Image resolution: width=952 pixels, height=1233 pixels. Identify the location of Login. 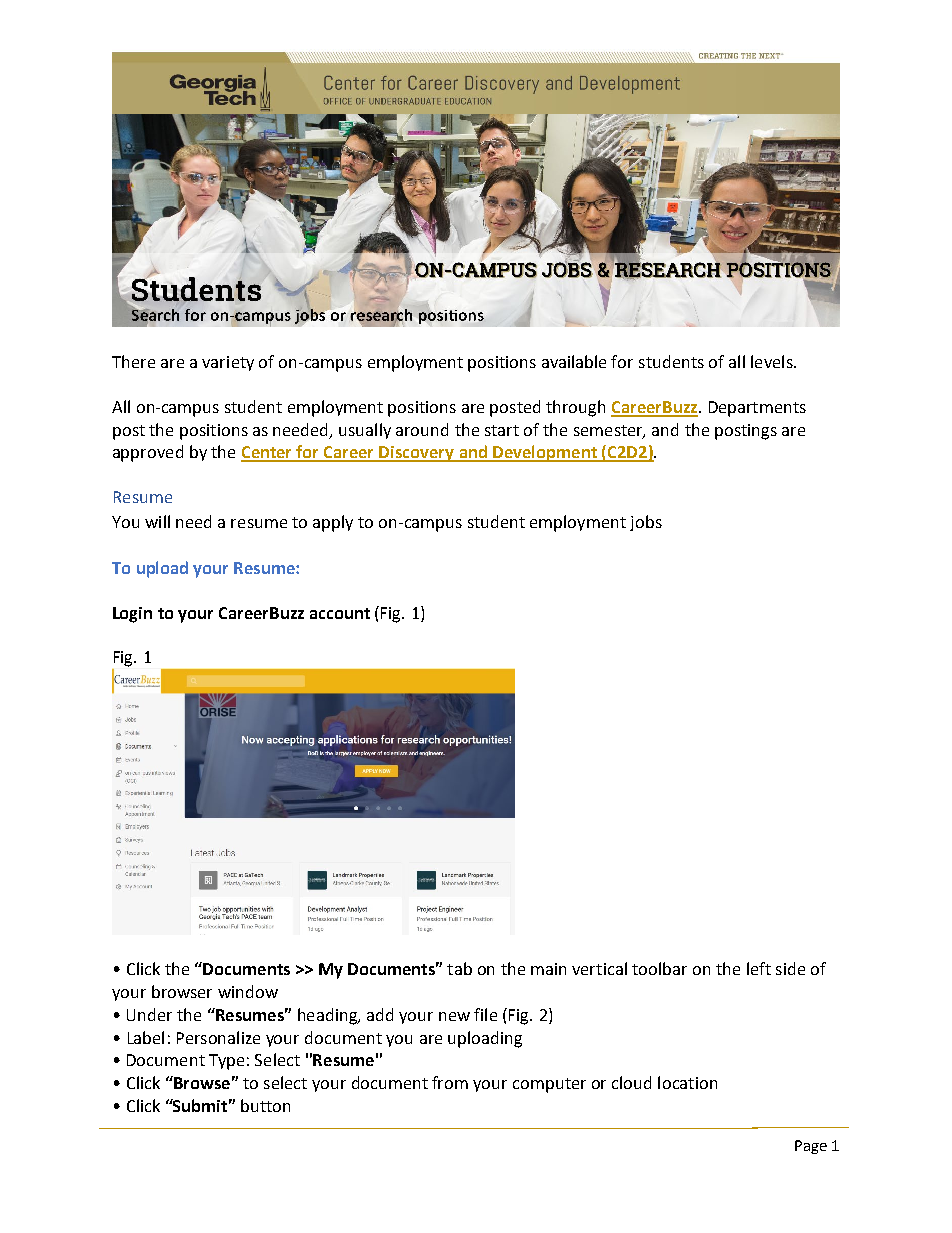
(132, 615).
